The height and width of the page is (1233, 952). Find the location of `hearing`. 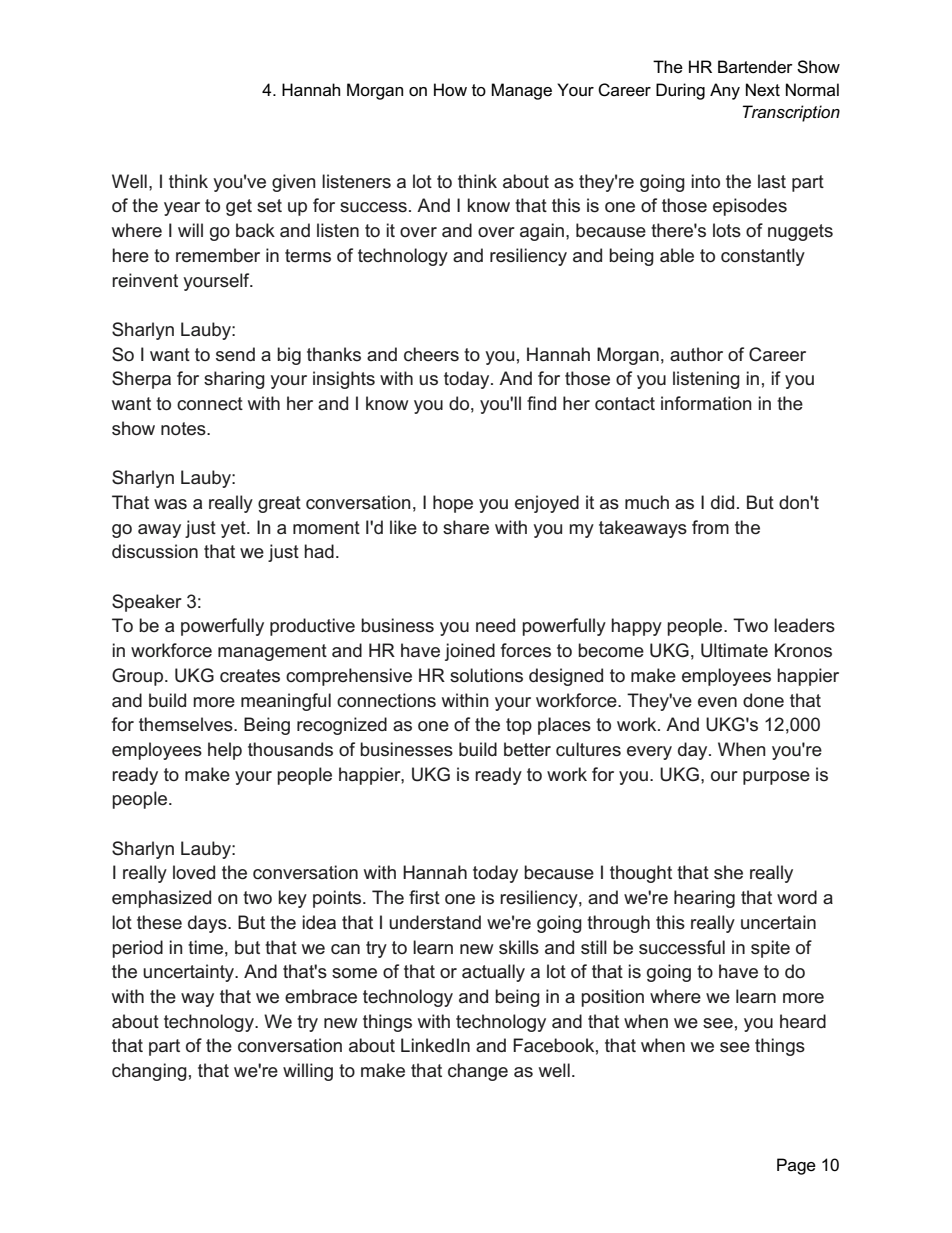

hearing is located at coordinates (704, 899).
